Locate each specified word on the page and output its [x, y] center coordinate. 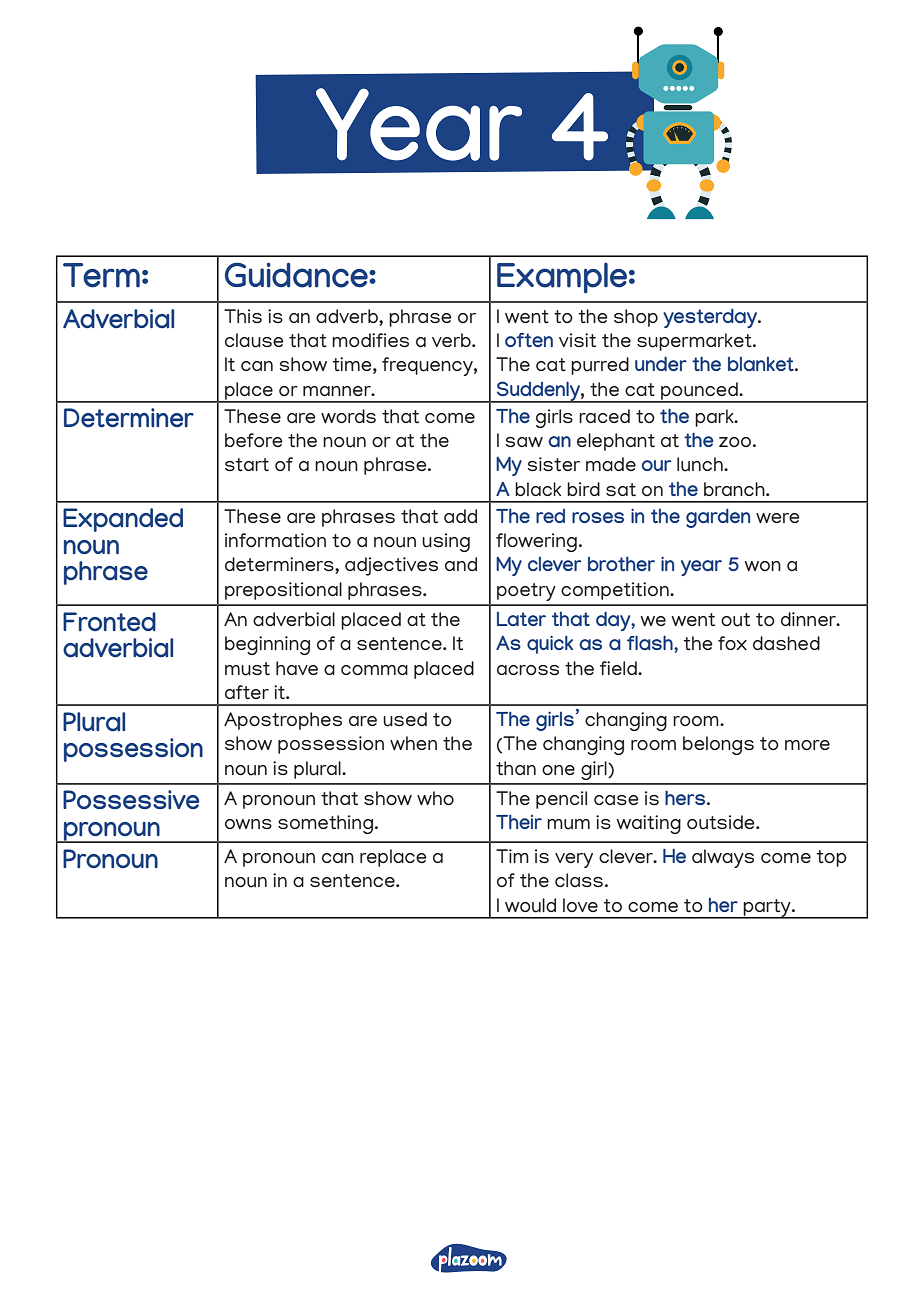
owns [248, 824]
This [243, 316]
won [763, 566]
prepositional [283, 591]
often [529, 340]
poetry [526, 592]
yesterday [711, 318]
